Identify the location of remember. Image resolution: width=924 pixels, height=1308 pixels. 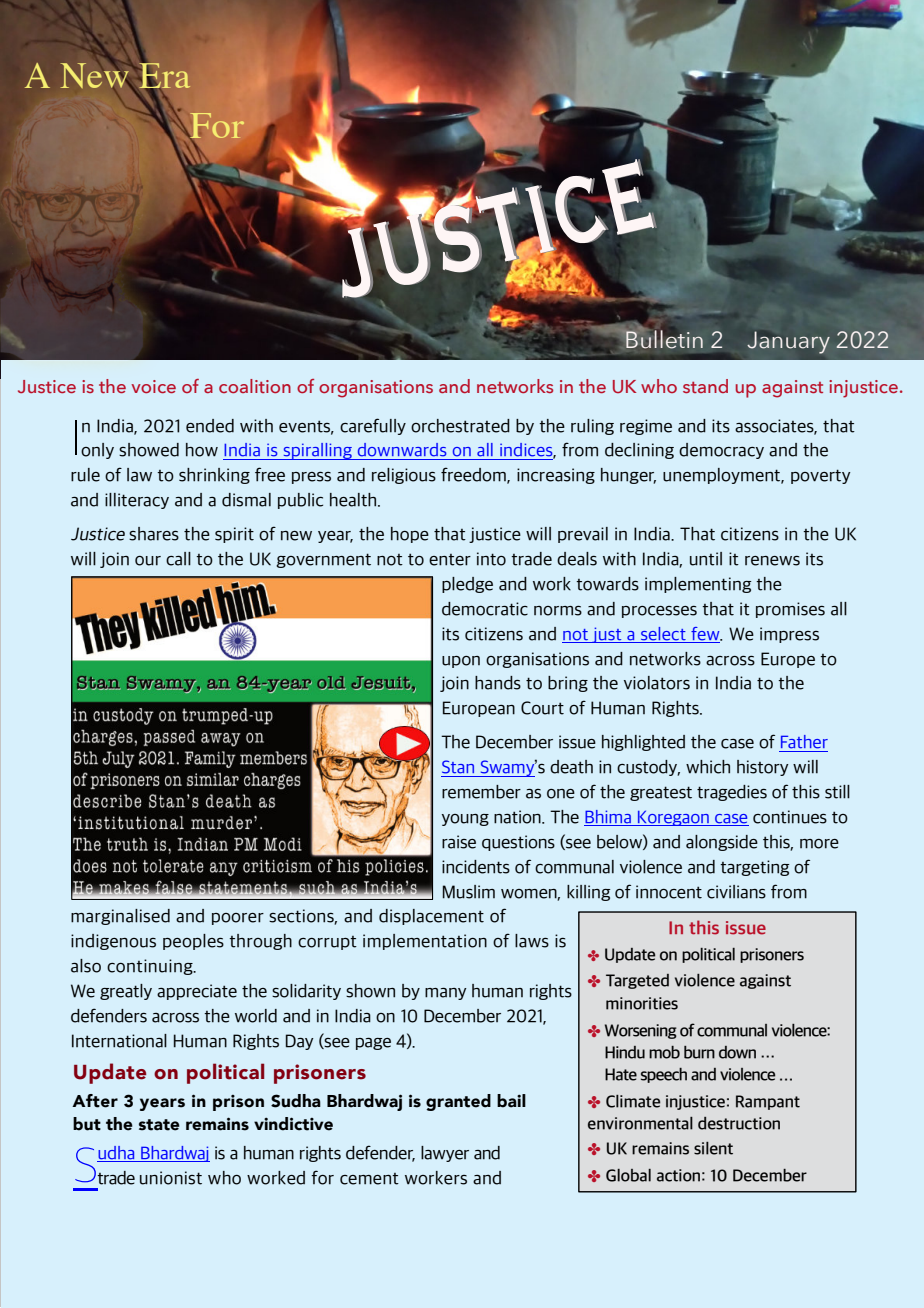
(481, 792).
